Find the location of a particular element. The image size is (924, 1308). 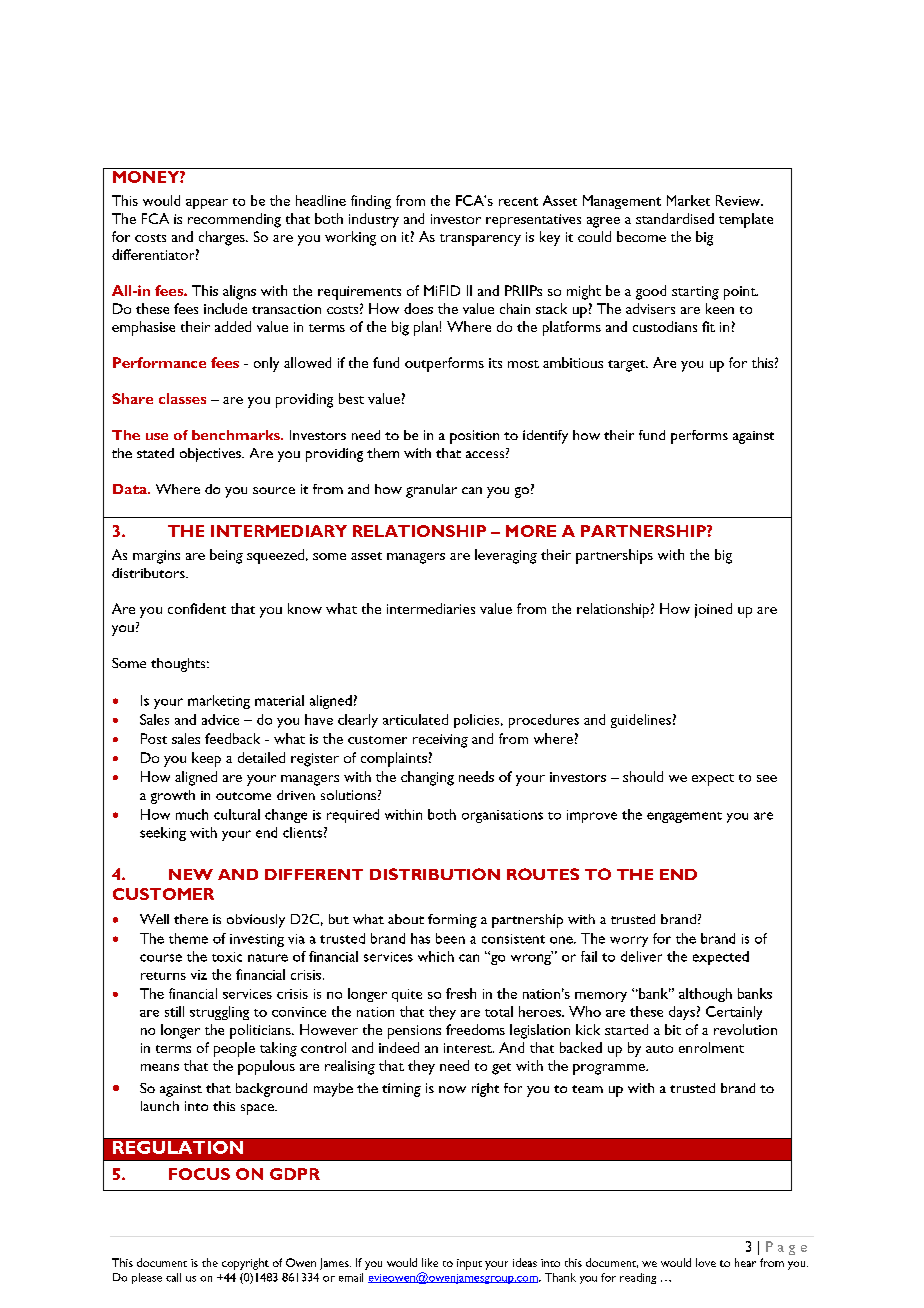

call is located at coordinates (173, 1277).
